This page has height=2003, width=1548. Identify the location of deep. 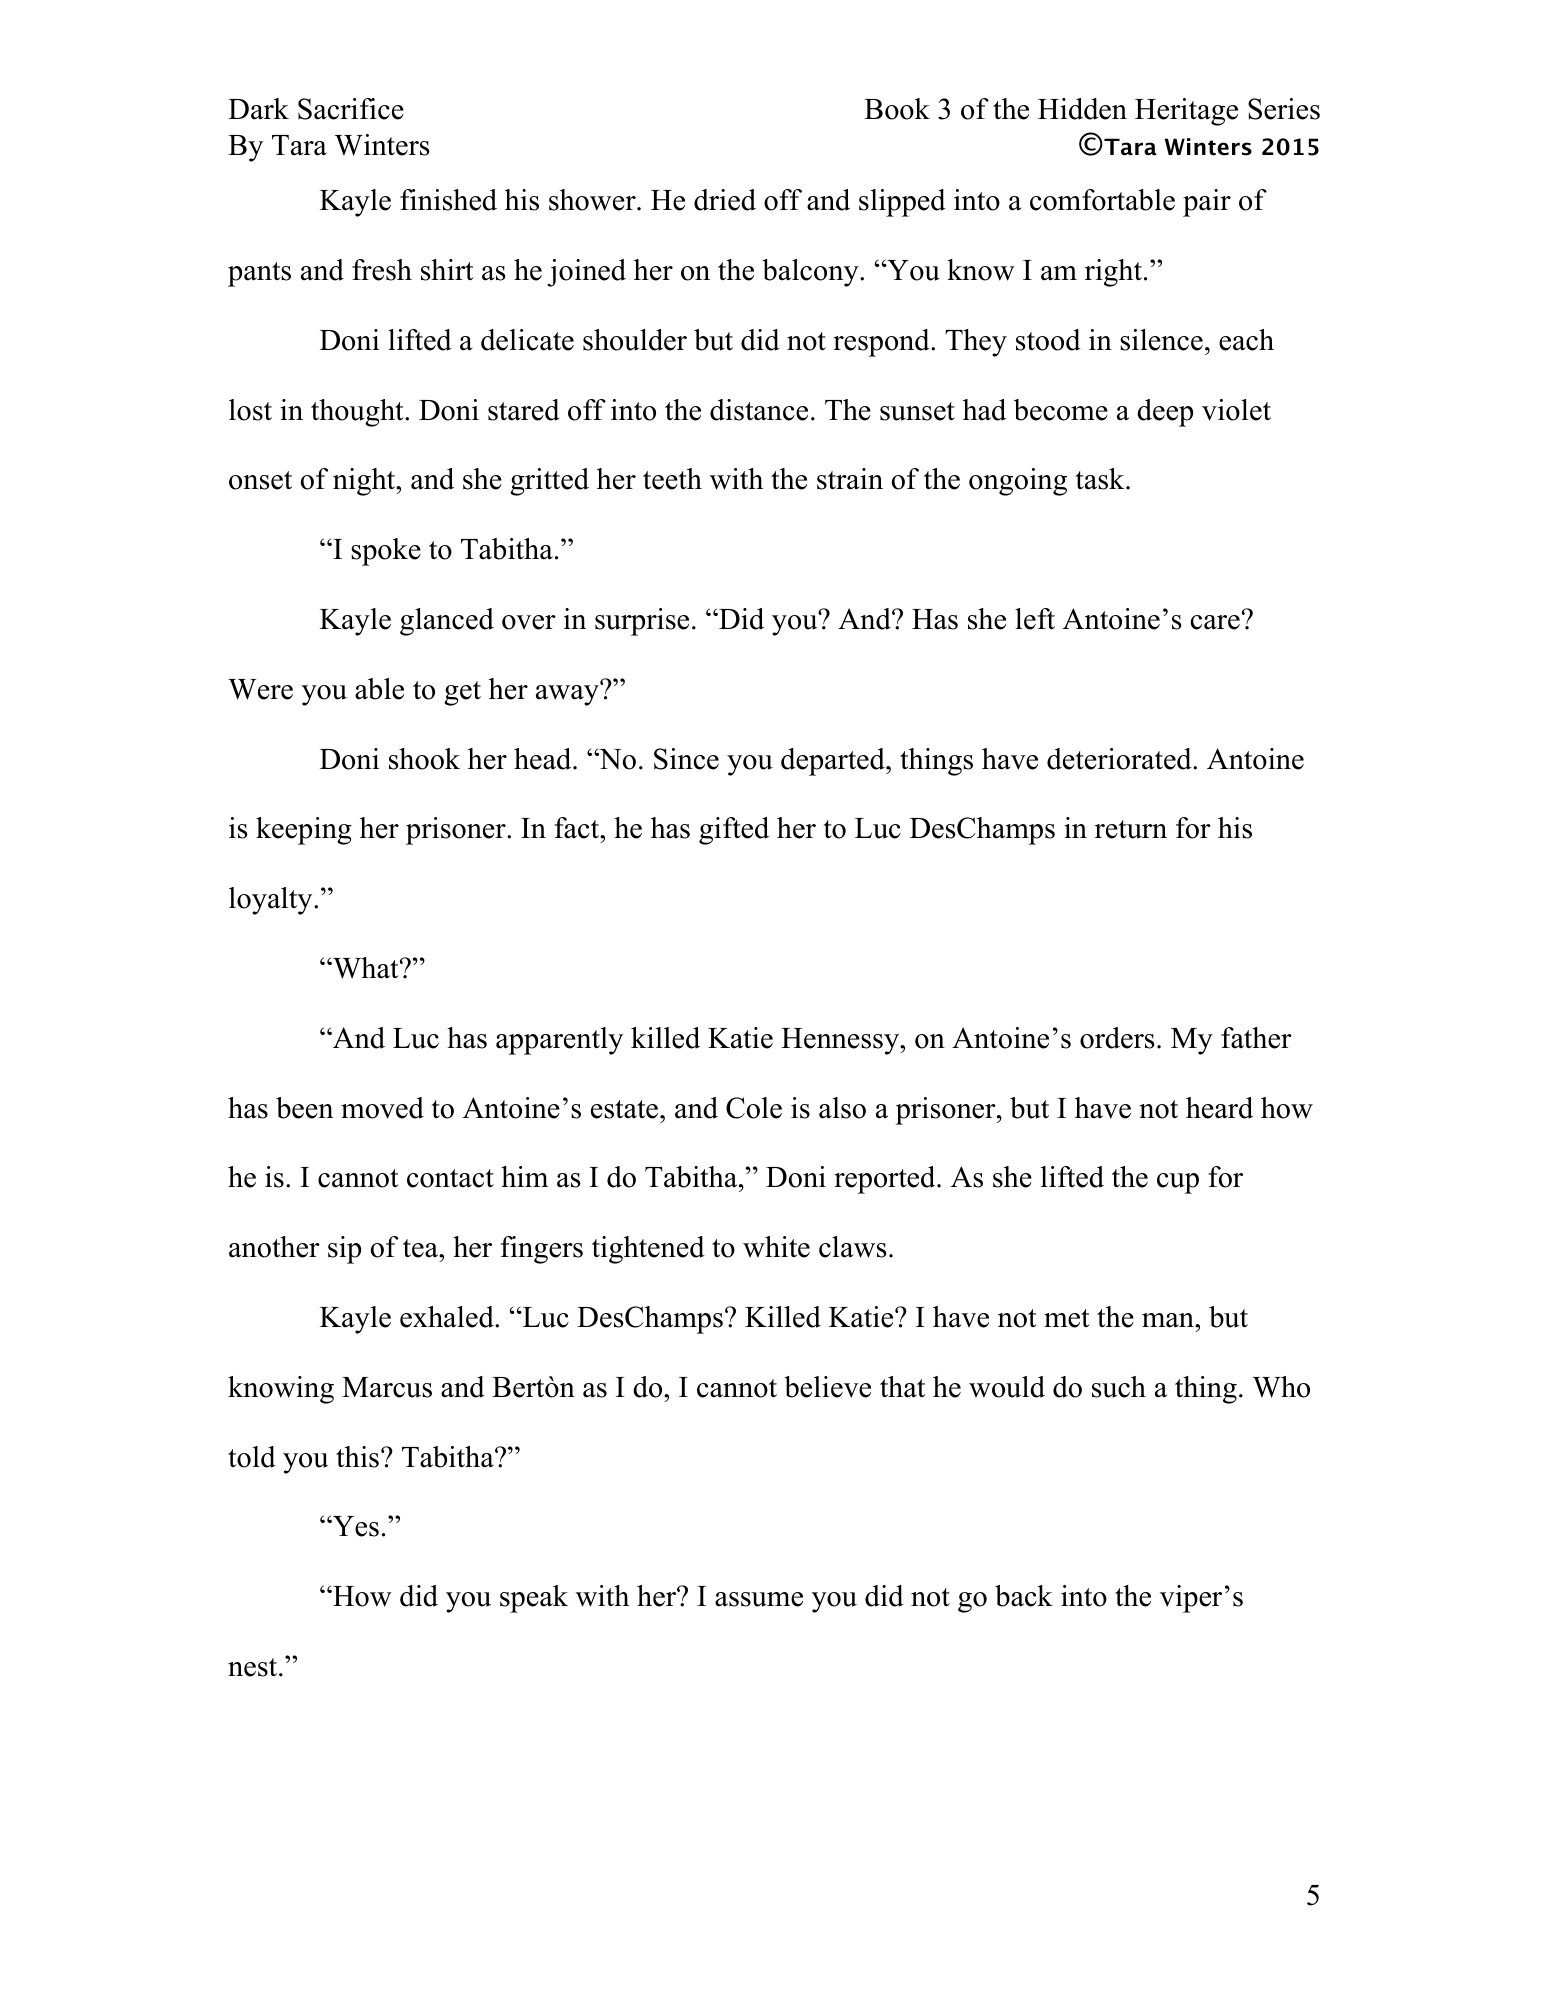
(1165, 413).
